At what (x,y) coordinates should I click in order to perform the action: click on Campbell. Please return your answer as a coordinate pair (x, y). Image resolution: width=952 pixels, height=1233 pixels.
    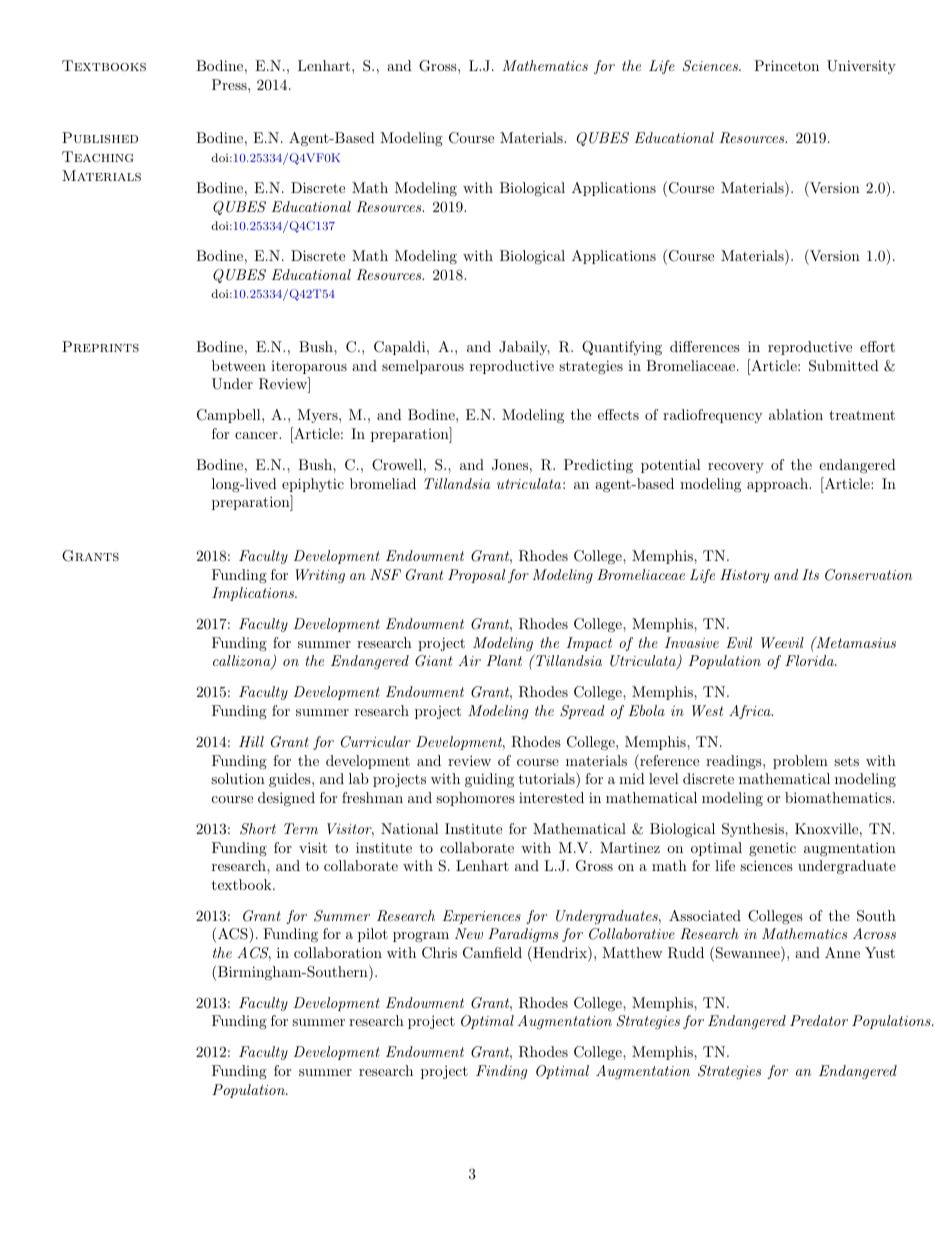
    Looking at the image, I should click on (230, 416).
